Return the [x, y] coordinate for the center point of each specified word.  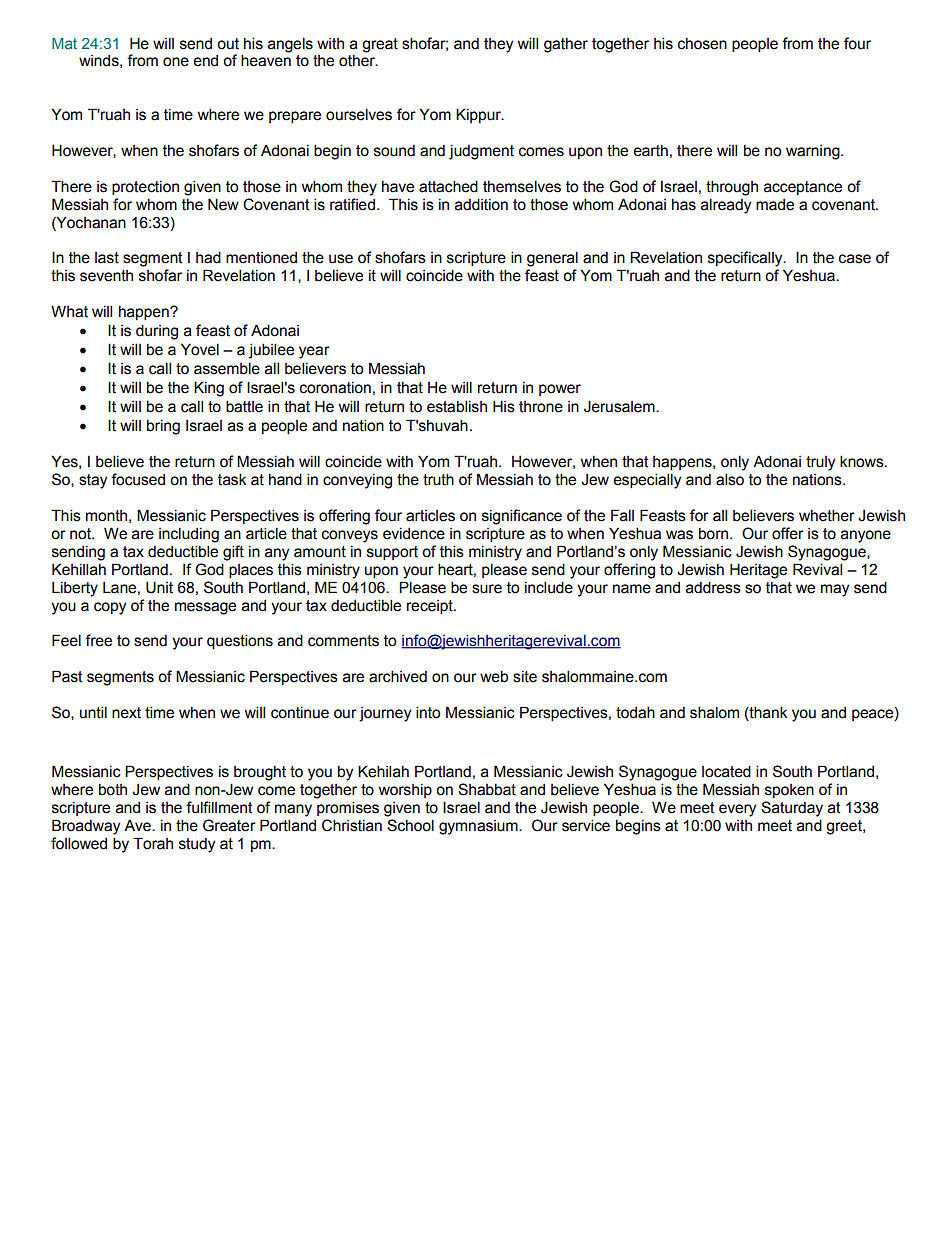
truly [820, 463]
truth [438, 479]
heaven [266, 60]
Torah [153, 843]
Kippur [479, 115]
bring [163, 427]
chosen [702, 44]
